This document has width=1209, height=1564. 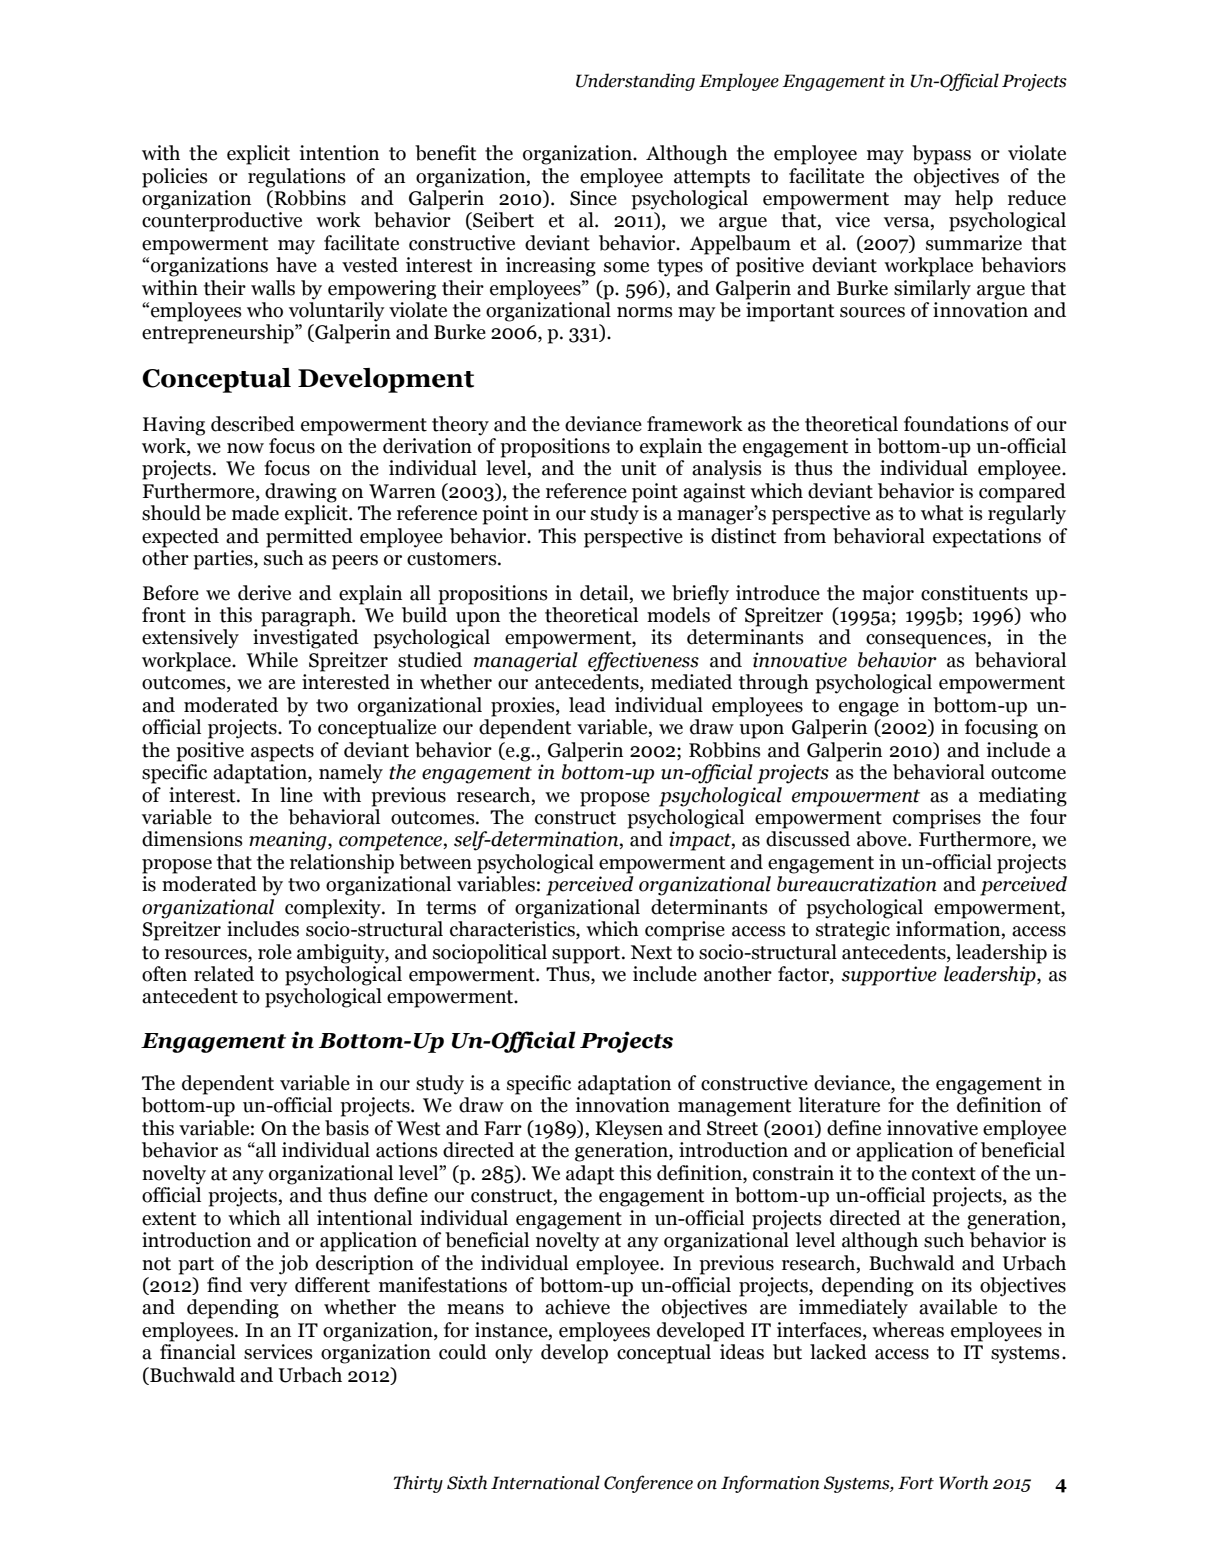 I want to click on regulations, so click(x=297, y=178).
